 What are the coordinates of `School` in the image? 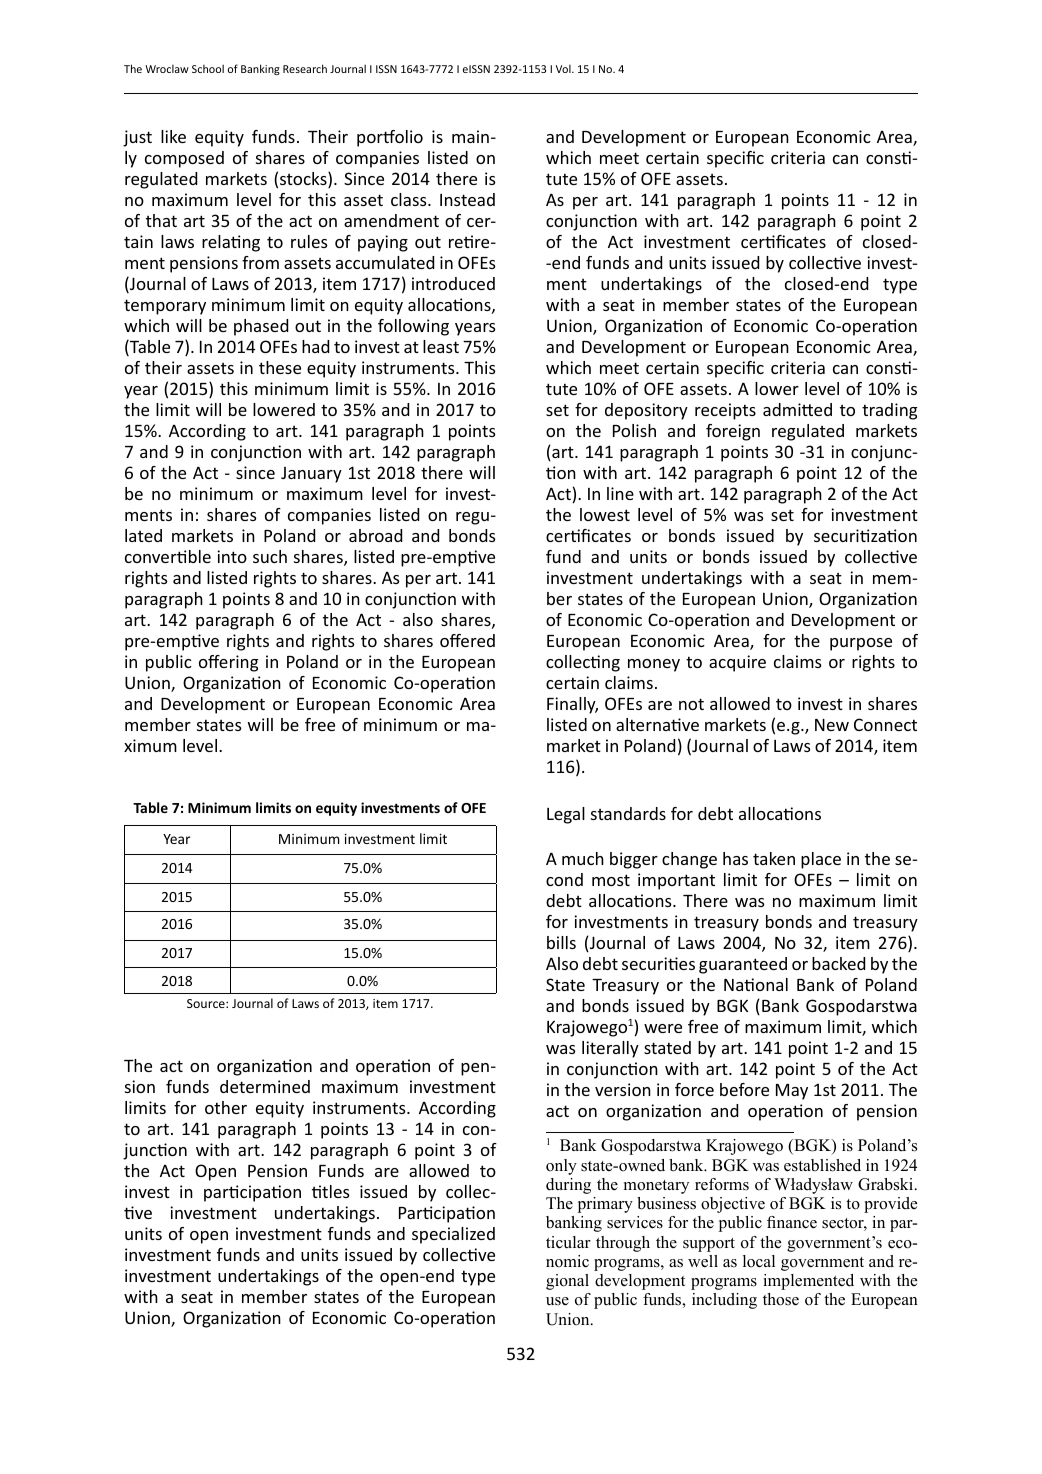 It's located at (208, 68).
